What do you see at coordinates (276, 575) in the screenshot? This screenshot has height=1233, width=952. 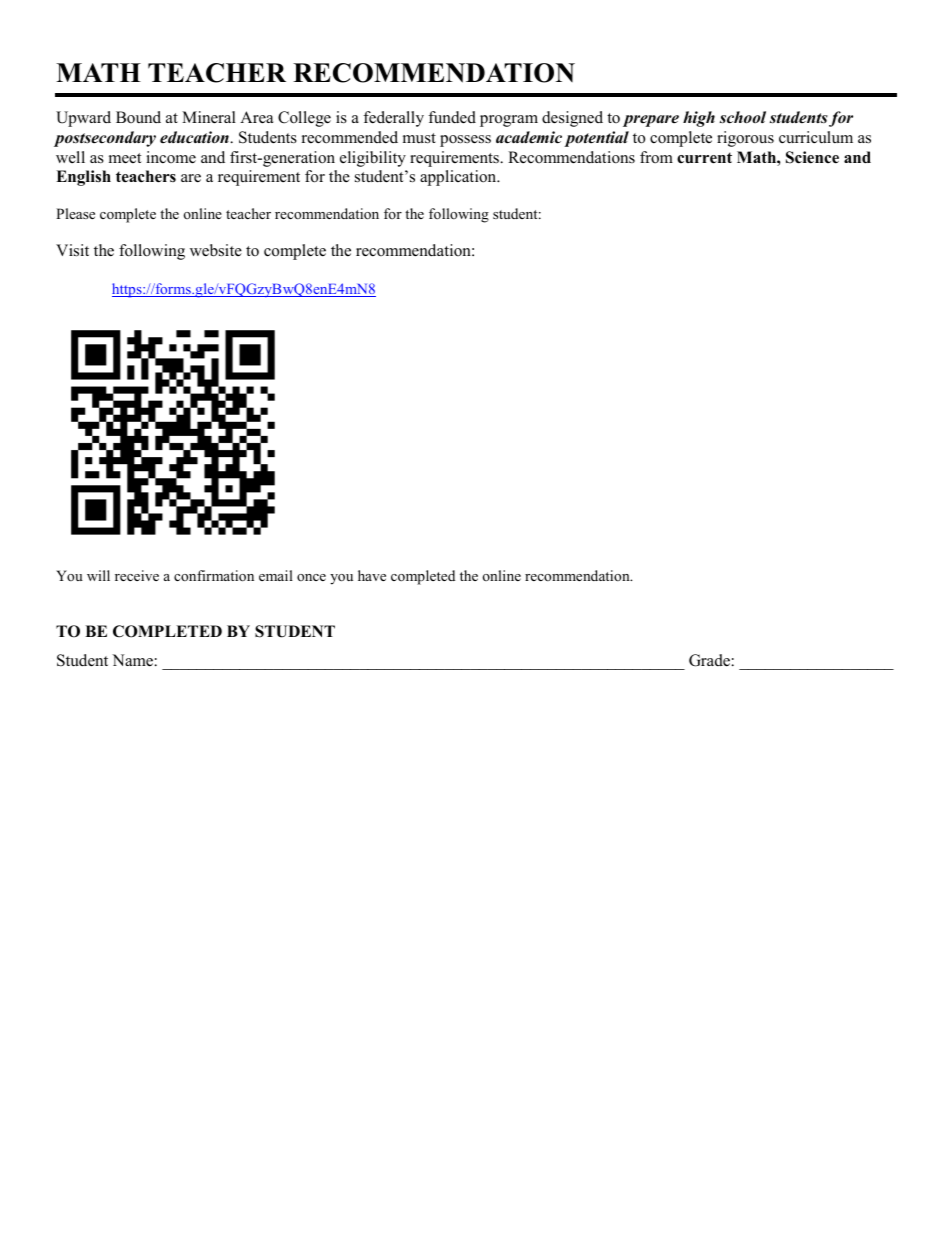 I see `email` at bounding box center [276, 575].
